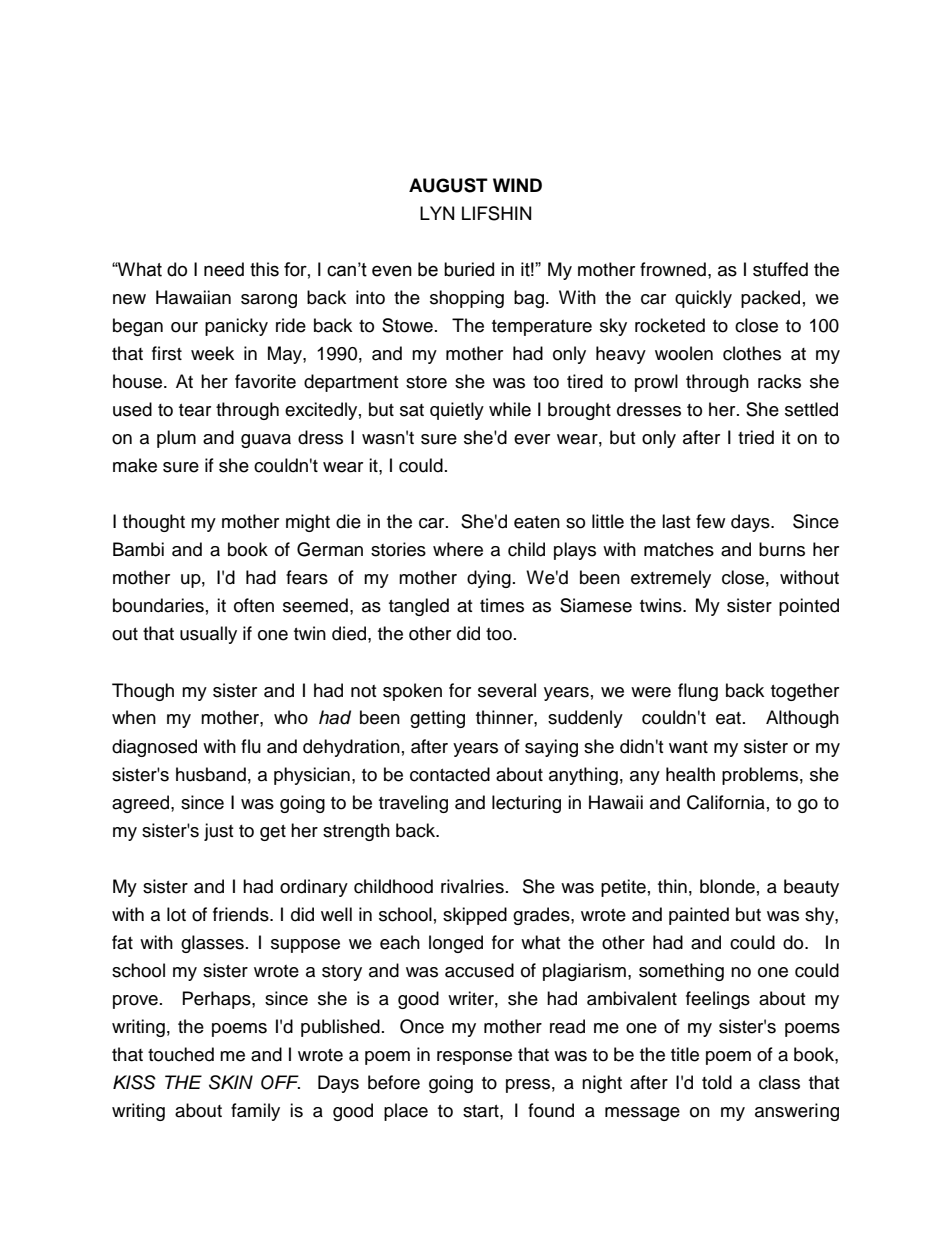 The width and height of the screenshot is (952, 1233). Describe the element at coordinates (726, 802) in the screenshot. I see `California` at that location.
